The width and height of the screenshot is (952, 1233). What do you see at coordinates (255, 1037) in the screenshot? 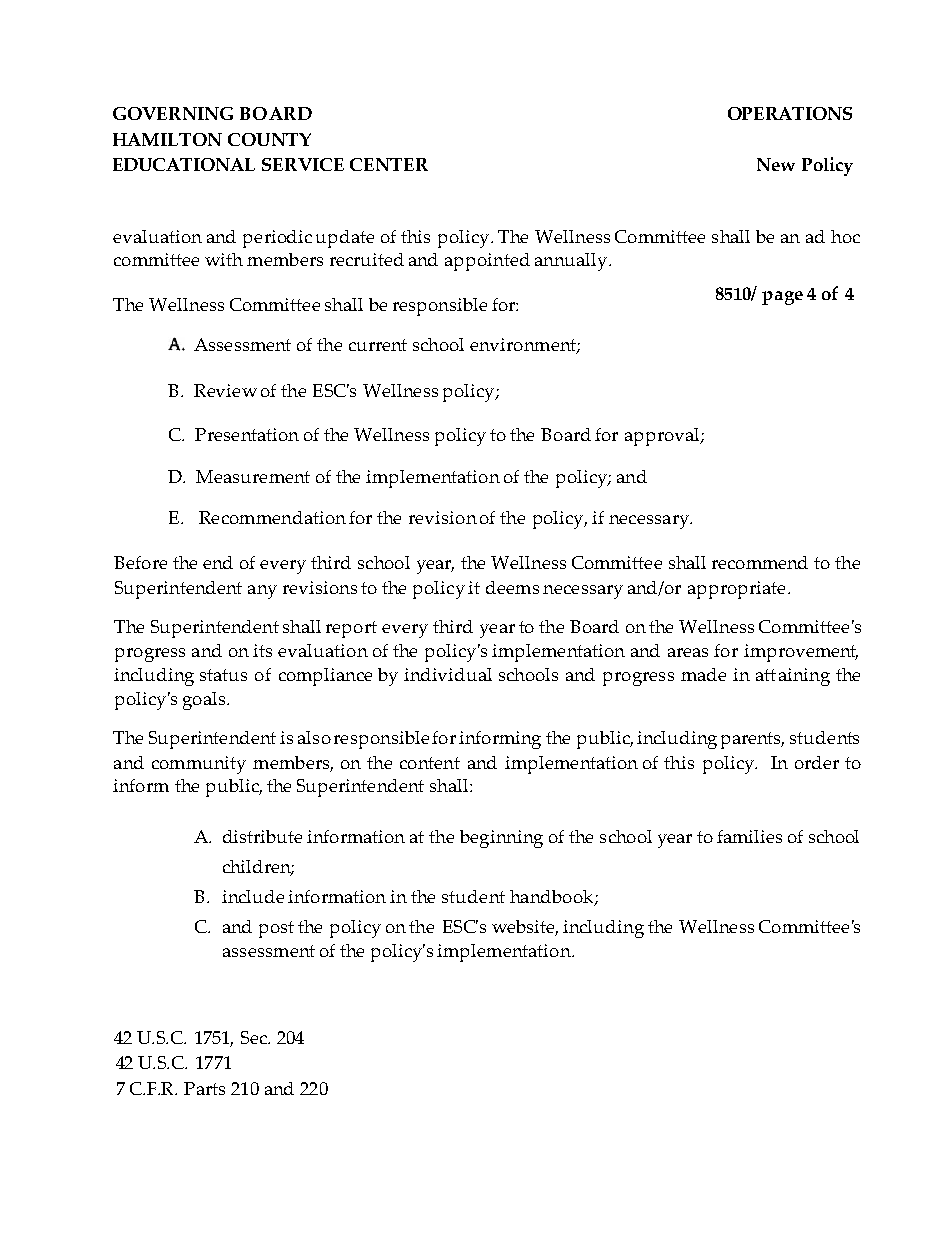
I see `Sec` at bounding box center [255, 1037].
